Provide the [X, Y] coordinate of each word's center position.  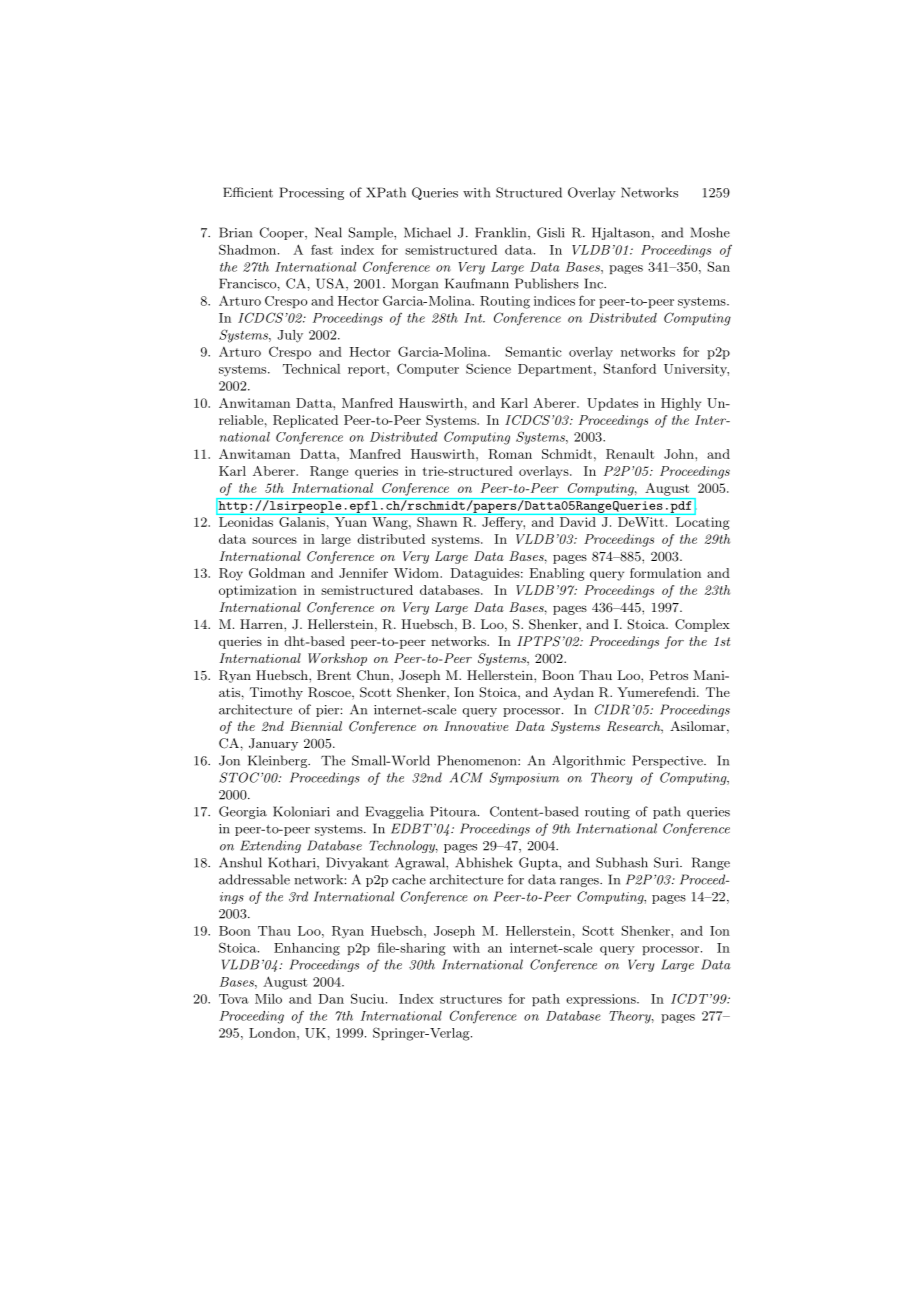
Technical [311, 369]
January [273, 744]
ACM [466, 777]
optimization [258, 591]
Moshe [710, 232]
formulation [665, 573]
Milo [268, 999]
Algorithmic [588, 761]
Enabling [556, 574]
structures [471, 999]
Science [488, 368]
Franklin [502, 233]
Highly [681, 404]
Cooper [283, 233]
